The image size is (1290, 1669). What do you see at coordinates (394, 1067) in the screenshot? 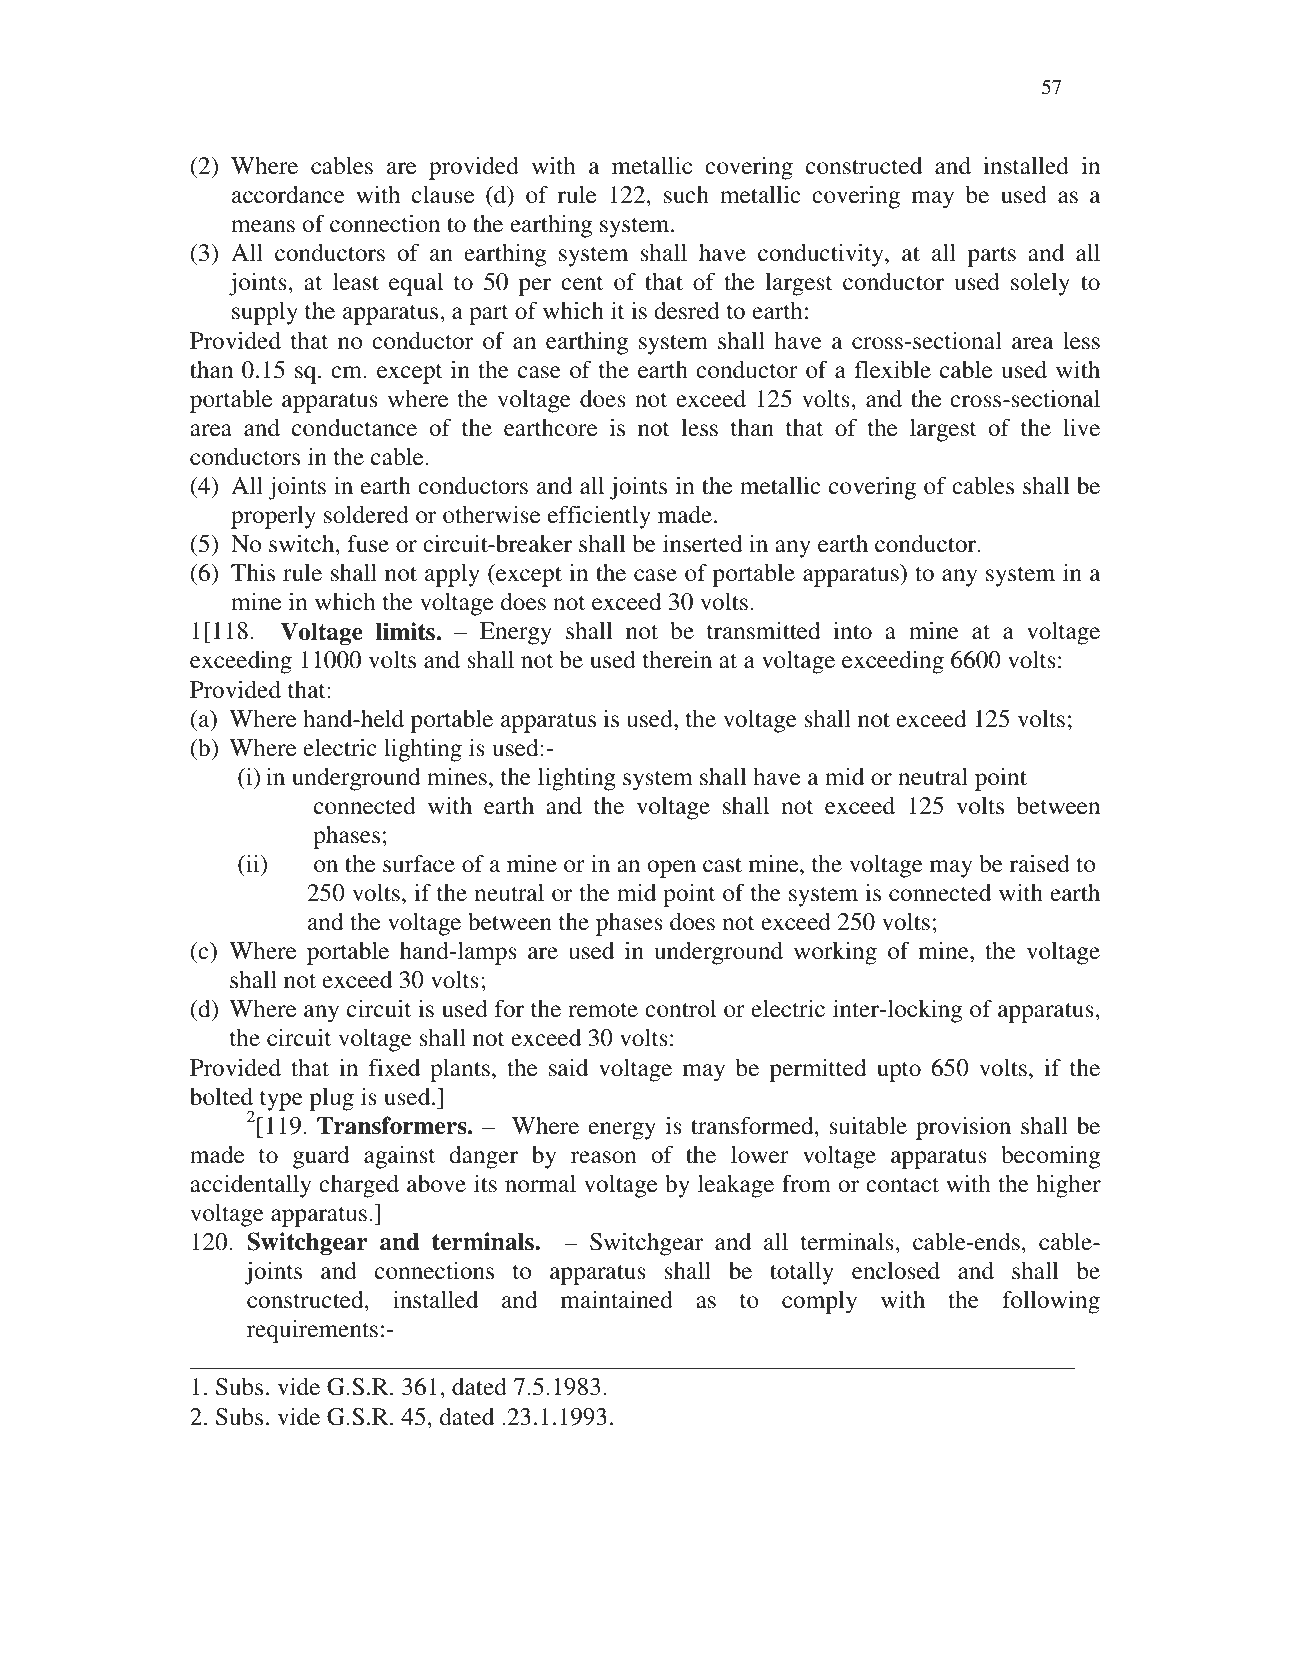
I see `fixed` at bounding box center [394, 1067].
